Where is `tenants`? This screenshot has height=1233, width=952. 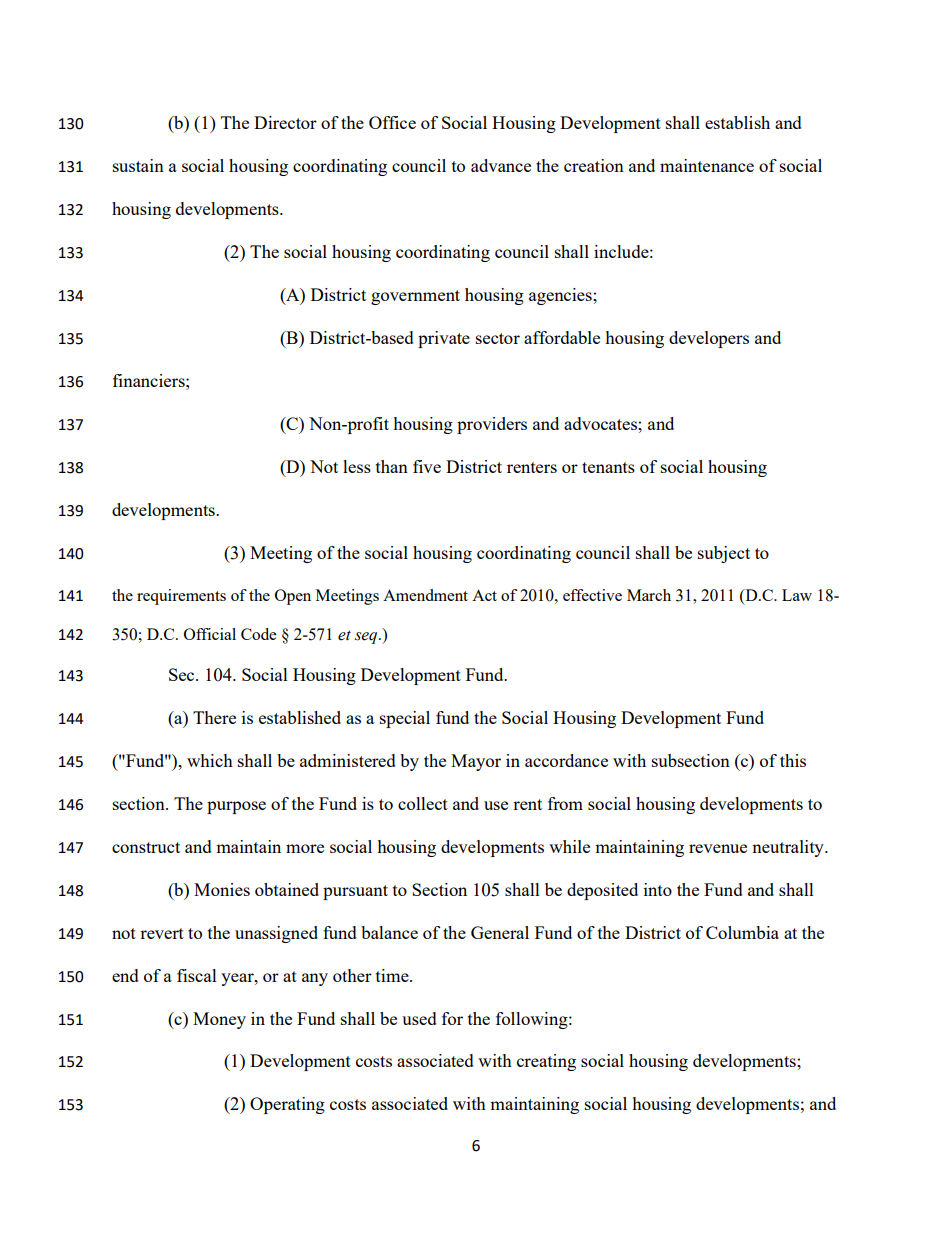 tenants is located at coordinates (608, 467).
